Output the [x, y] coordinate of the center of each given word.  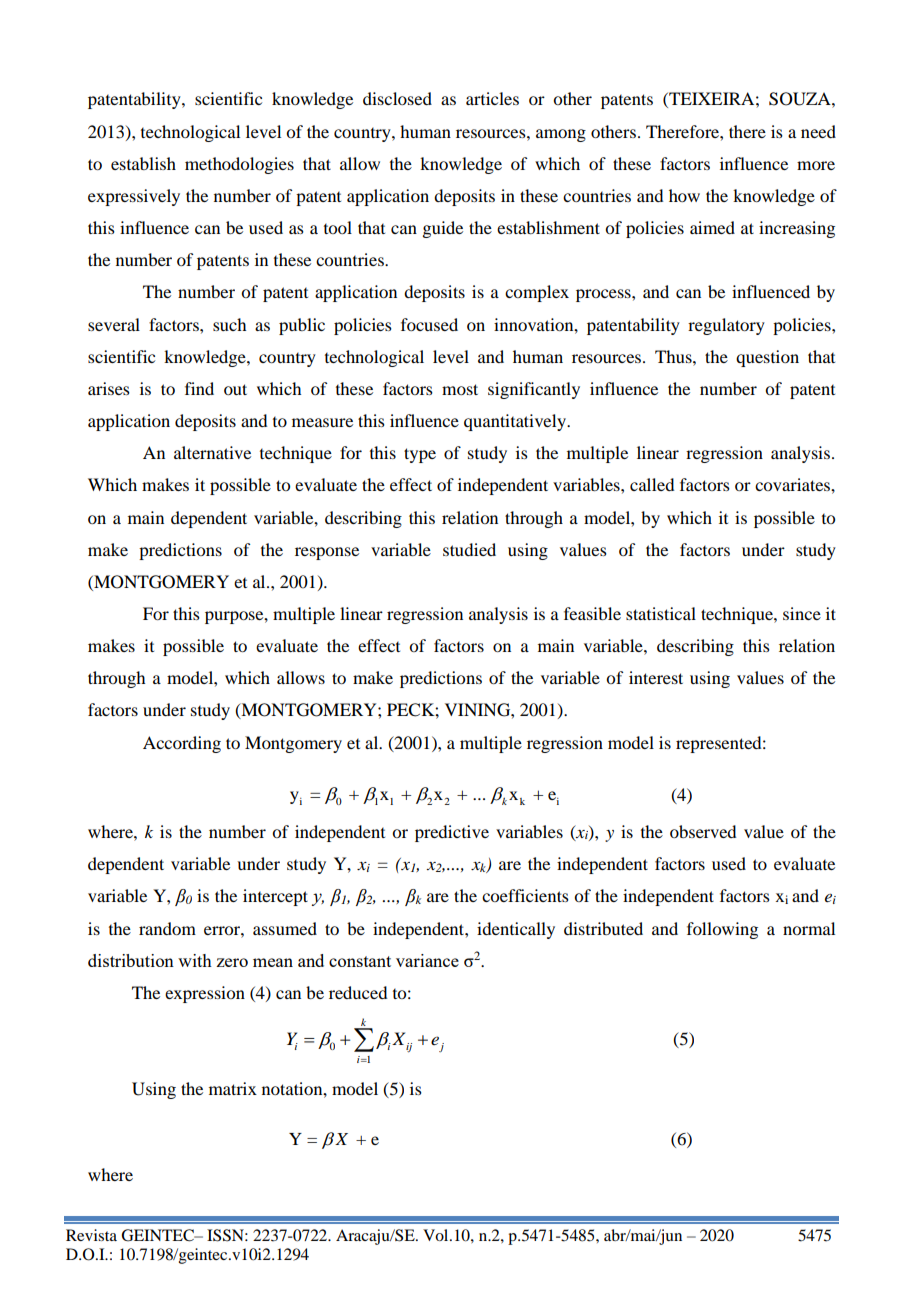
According [182, 744]
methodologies [239, 165]
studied [469, 549]
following [722, 930]
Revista [91, 1235]
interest [656, 677]
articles [492, 98]
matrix [233, 1088]
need [818, 131]
